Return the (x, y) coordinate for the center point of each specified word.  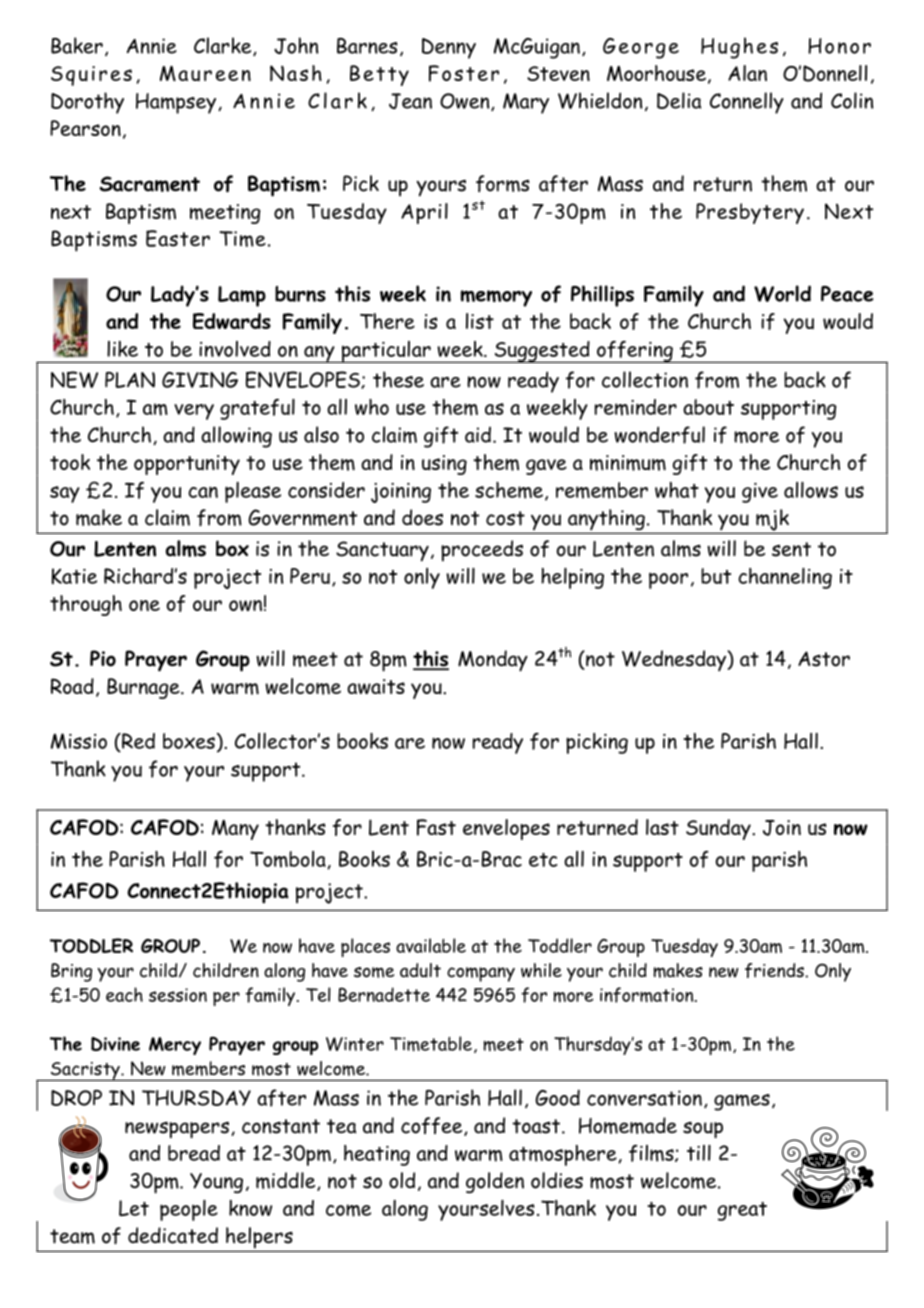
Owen (466, 102)
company (481, 974)
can (203, 492)
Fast (436, 827)
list (480, 321)
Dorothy (87, 103)
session (178, 995)
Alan (747, 73)
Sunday (719, 829)
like (122, 349)
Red (137, 741)
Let (134, 1208)
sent (791, 549)
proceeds (482, 551)
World (782, 293)
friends (775, 970)
